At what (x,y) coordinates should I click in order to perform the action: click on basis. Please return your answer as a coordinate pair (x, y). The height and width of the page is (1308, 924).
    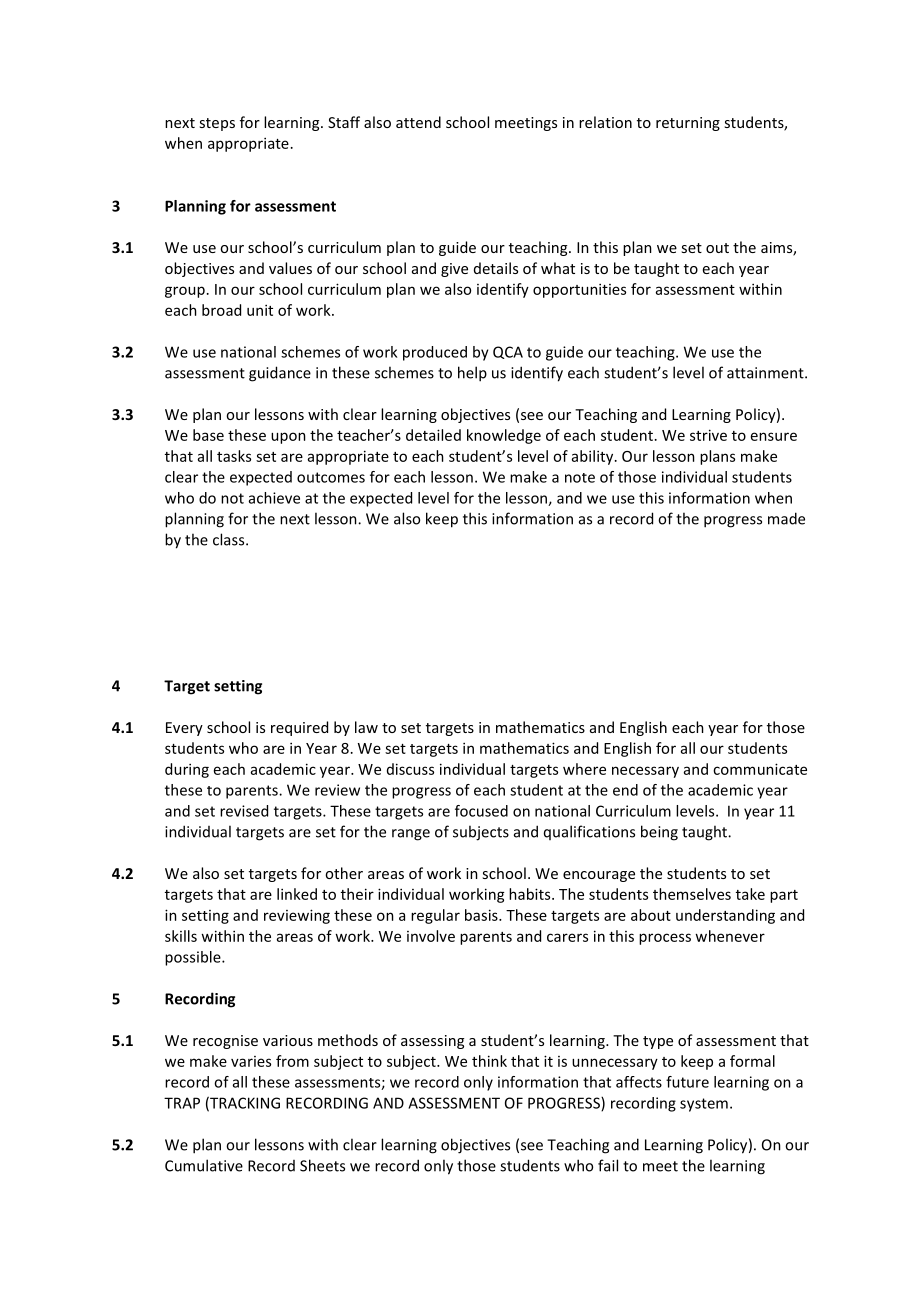
    Looking at the image, I should click on (482, 915).
